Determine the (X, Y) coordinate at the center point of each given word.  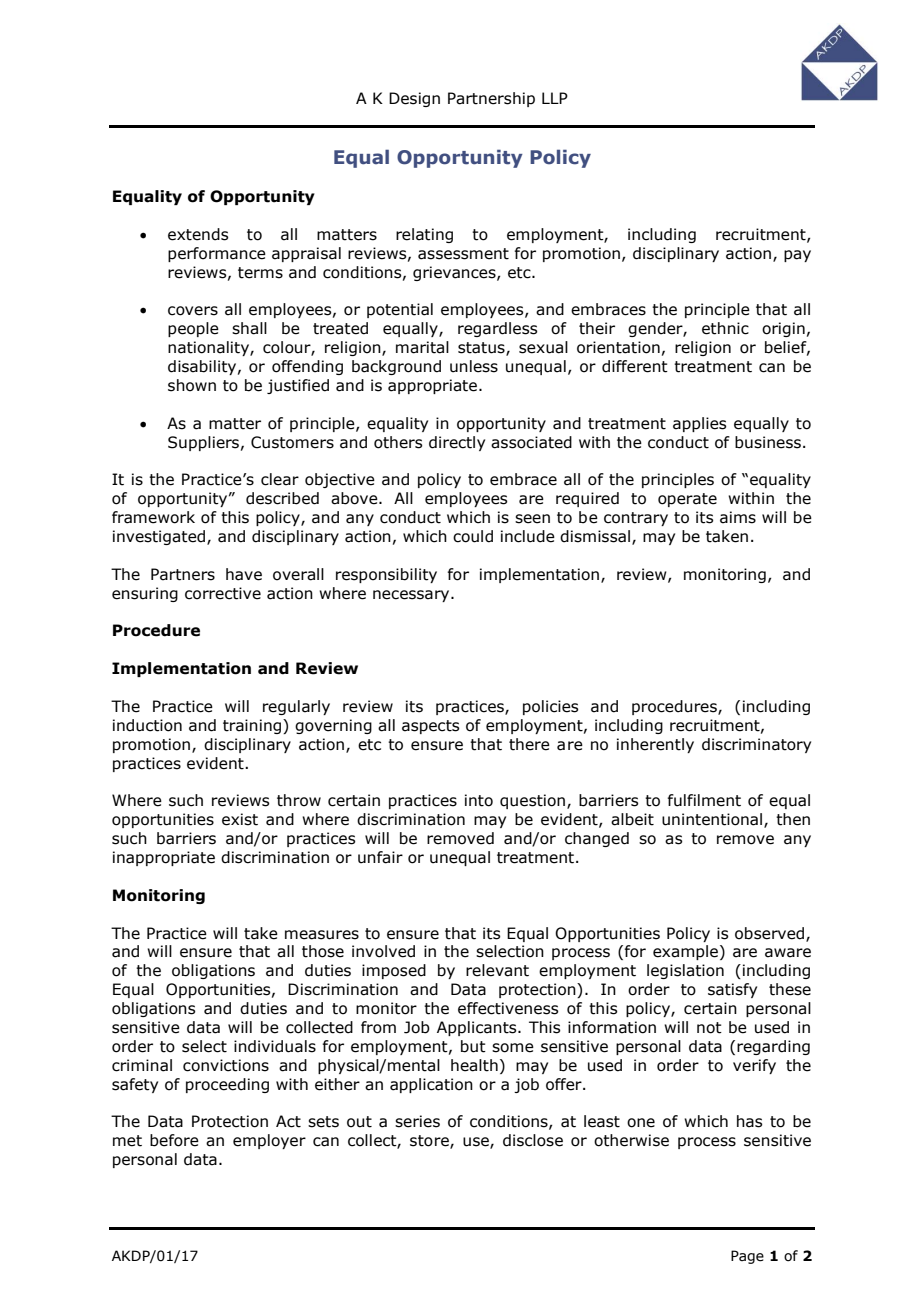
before (174, 1140)
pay (797, 256)
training (253, 726)
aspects (430, 727)
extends (198, 234)
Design (414, 99)
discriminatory (756, 745)
